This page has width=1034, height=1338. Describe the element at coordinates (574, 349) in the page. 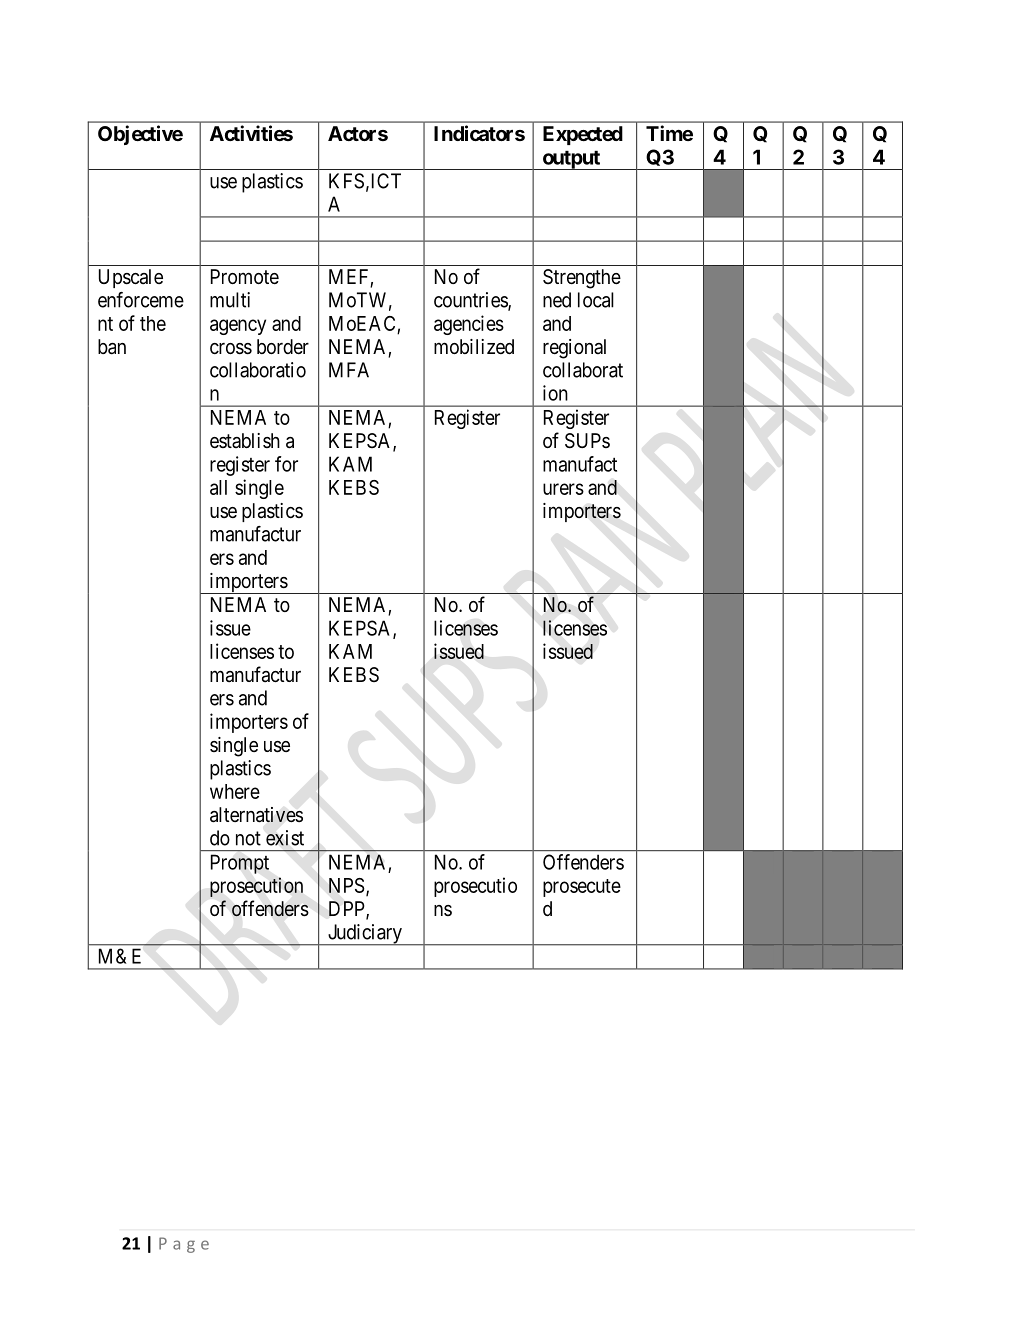

I see `regional` at that location.
